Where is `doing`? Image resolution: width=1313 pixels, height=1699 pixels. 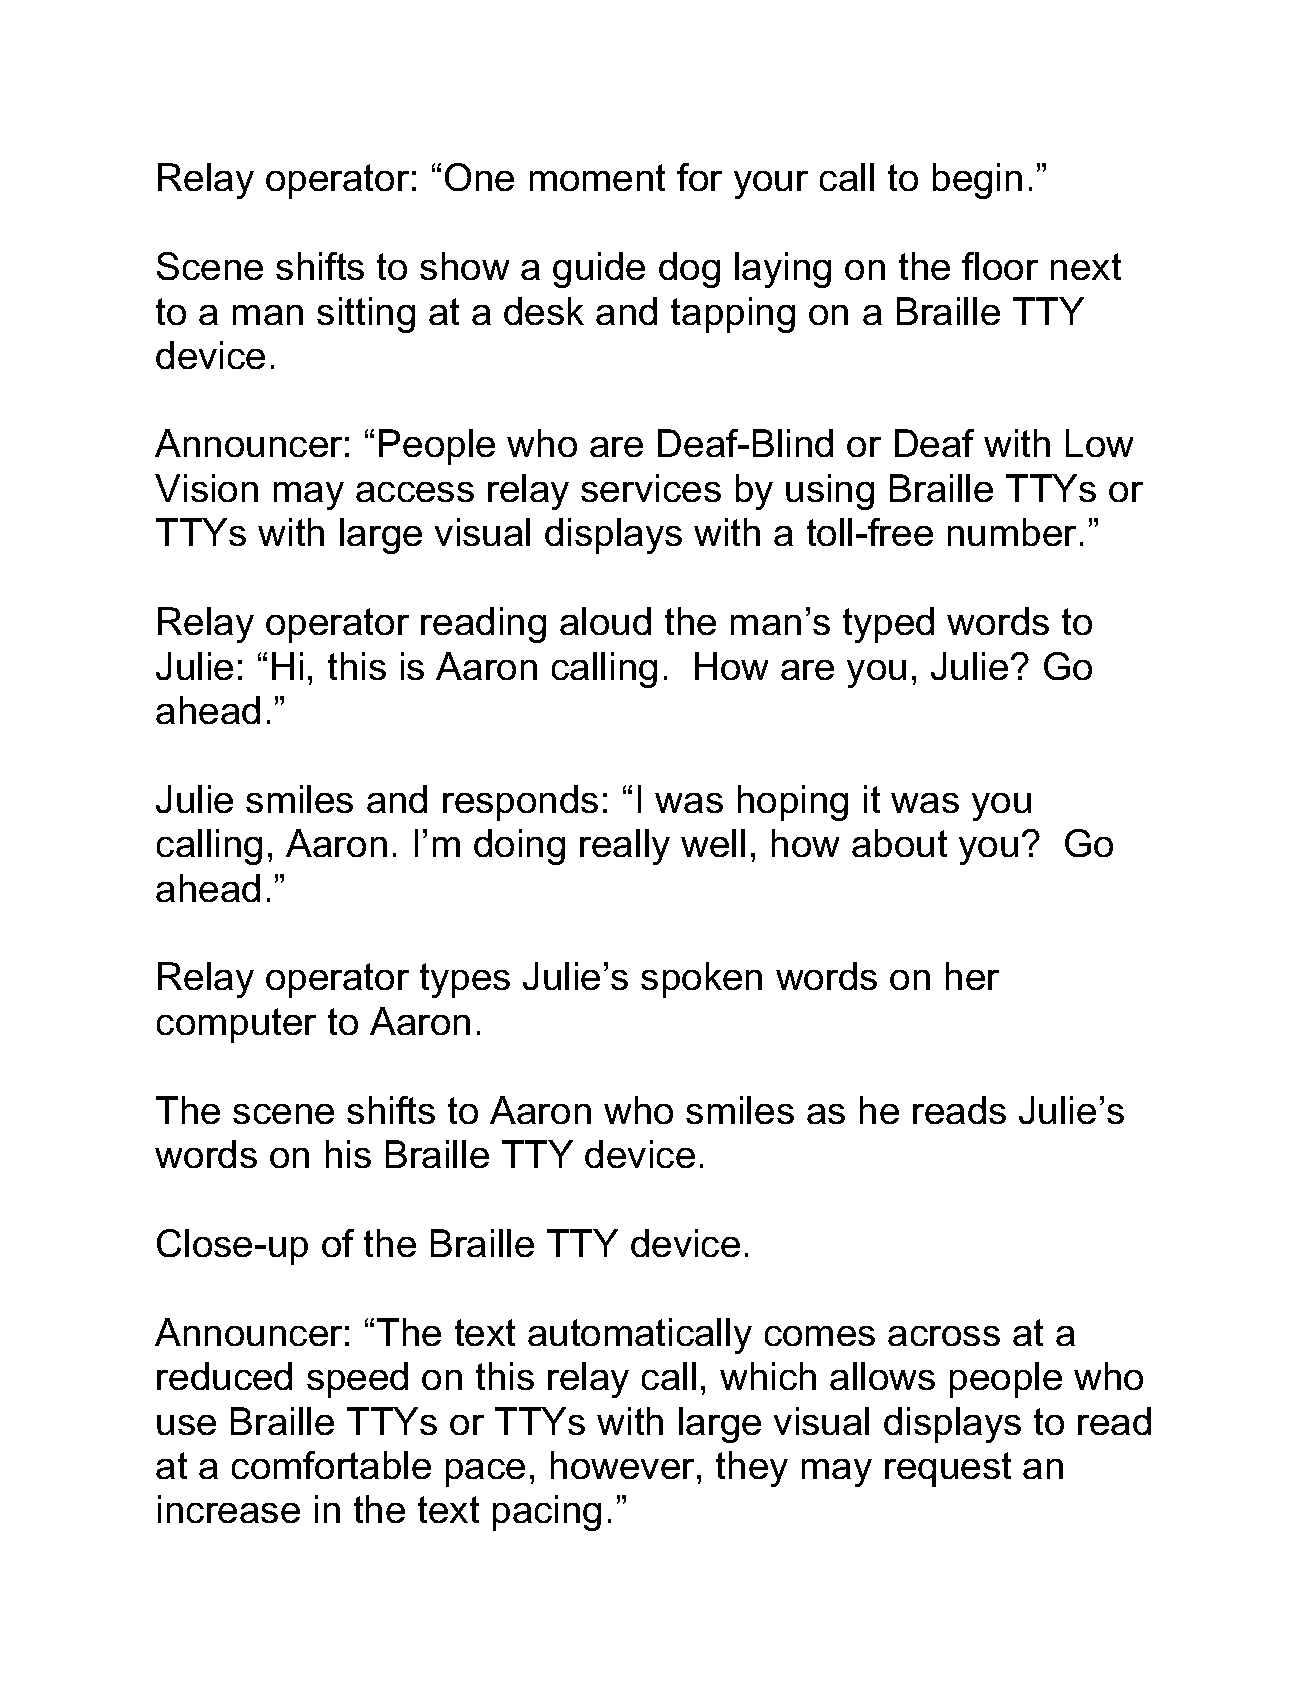 doing is located at coordinates (519, 847).
